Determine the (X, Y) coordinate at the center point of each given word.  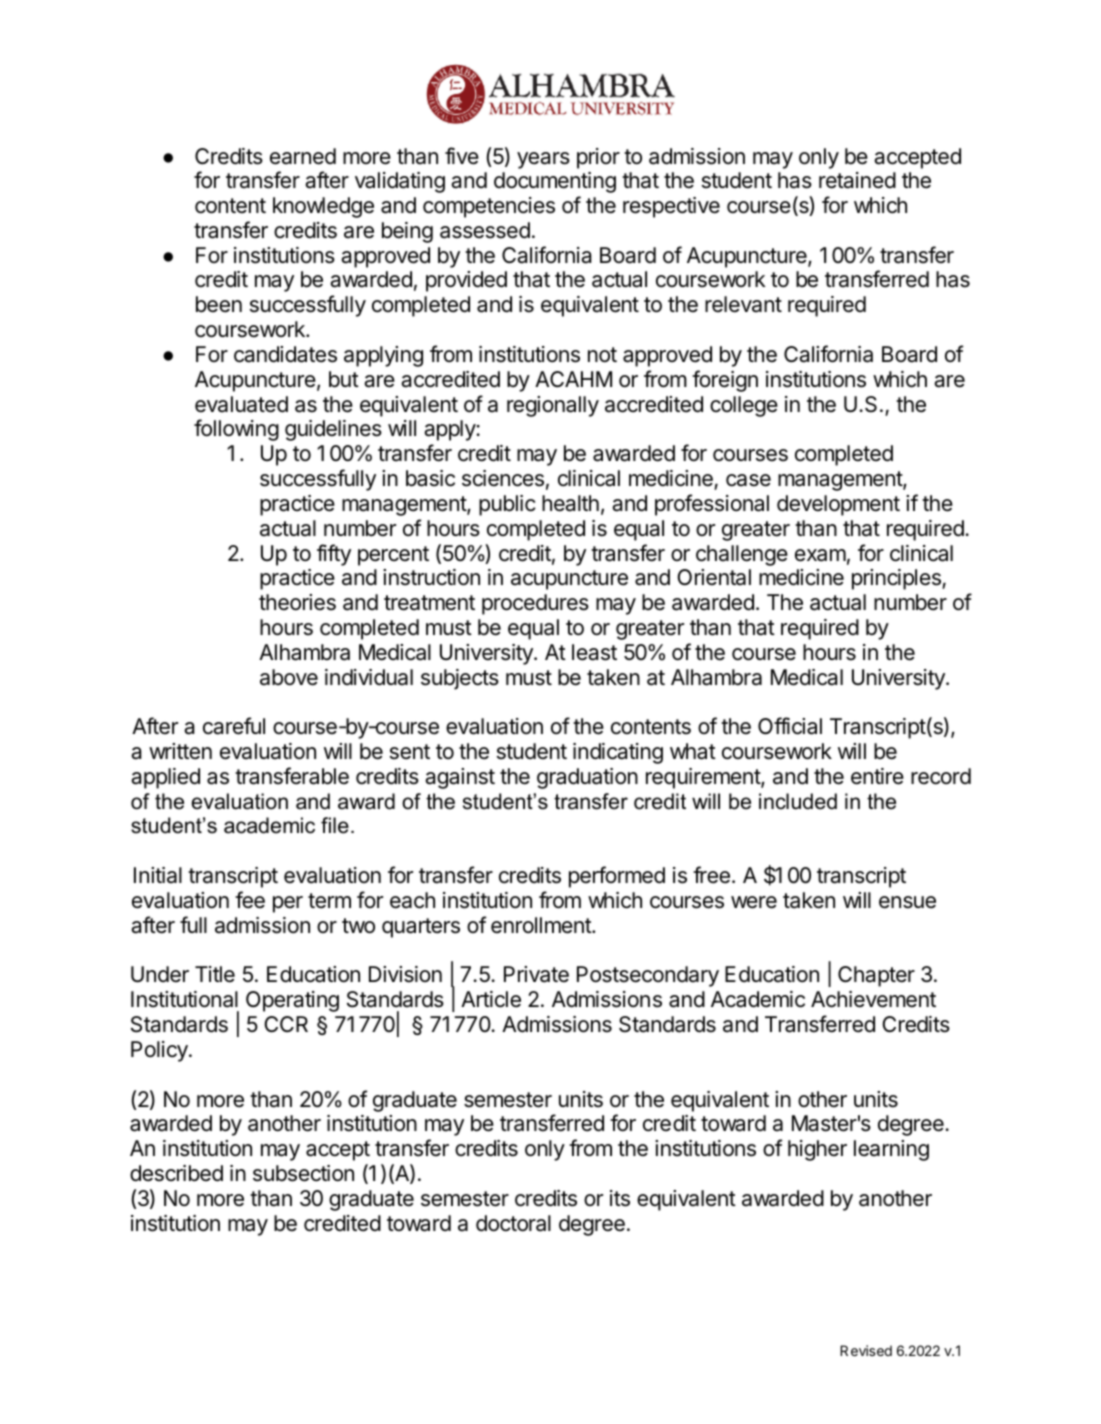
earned (303, 156)
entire (877, 776)
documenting (555, 182)
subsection (303, 1173)
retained (857, 180)
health (570, 503)
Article (491, 999)
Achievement (873, 999)
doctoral (513, 1223)
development (838, 505)
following (236, 430)
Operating (292, 1001)
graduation (587, 778)
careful (234, 726)
